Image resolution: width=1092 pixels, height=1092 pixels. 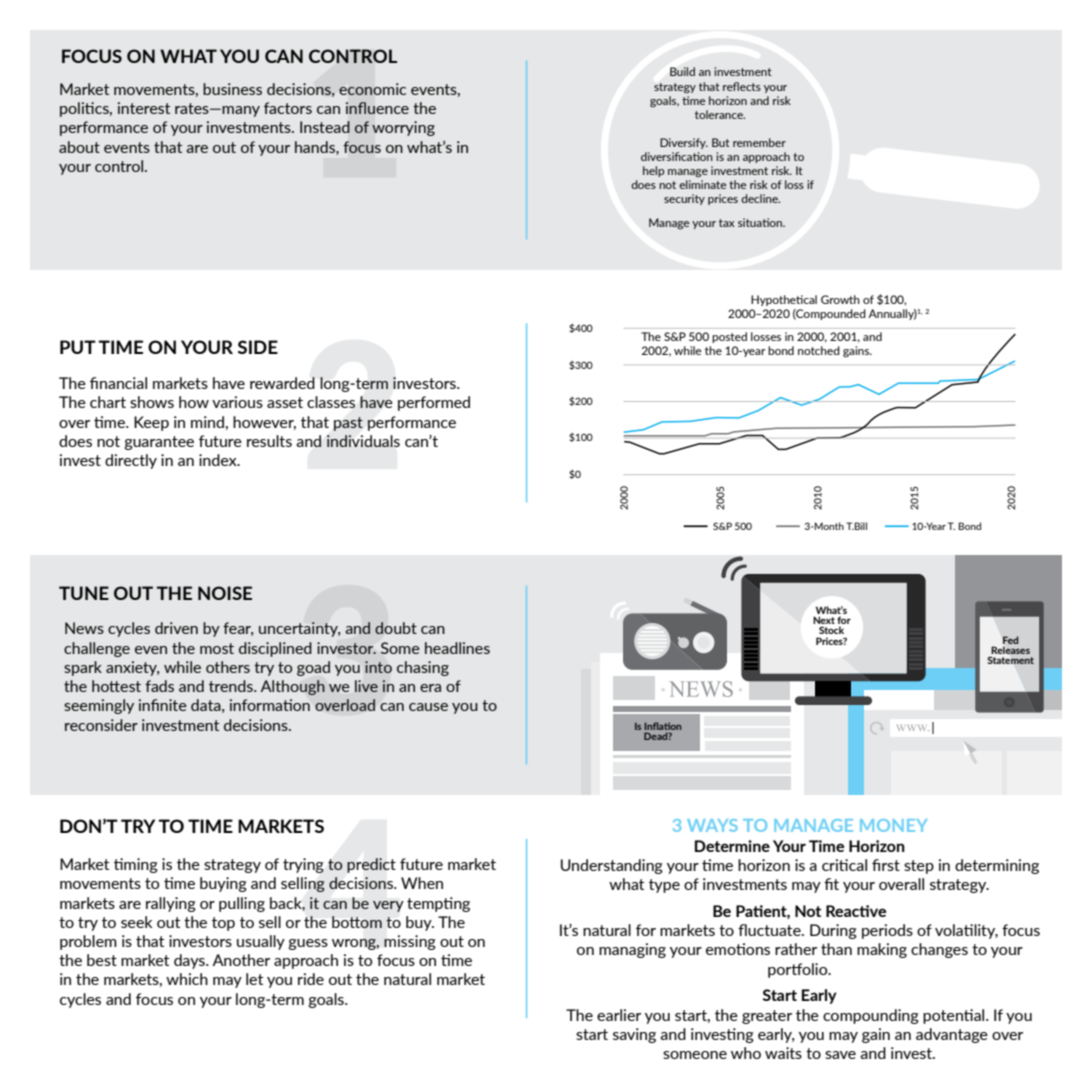 What do you see at coordinates (434, 403) in the page?
I see `performed` at bounding box center [434, 403].
